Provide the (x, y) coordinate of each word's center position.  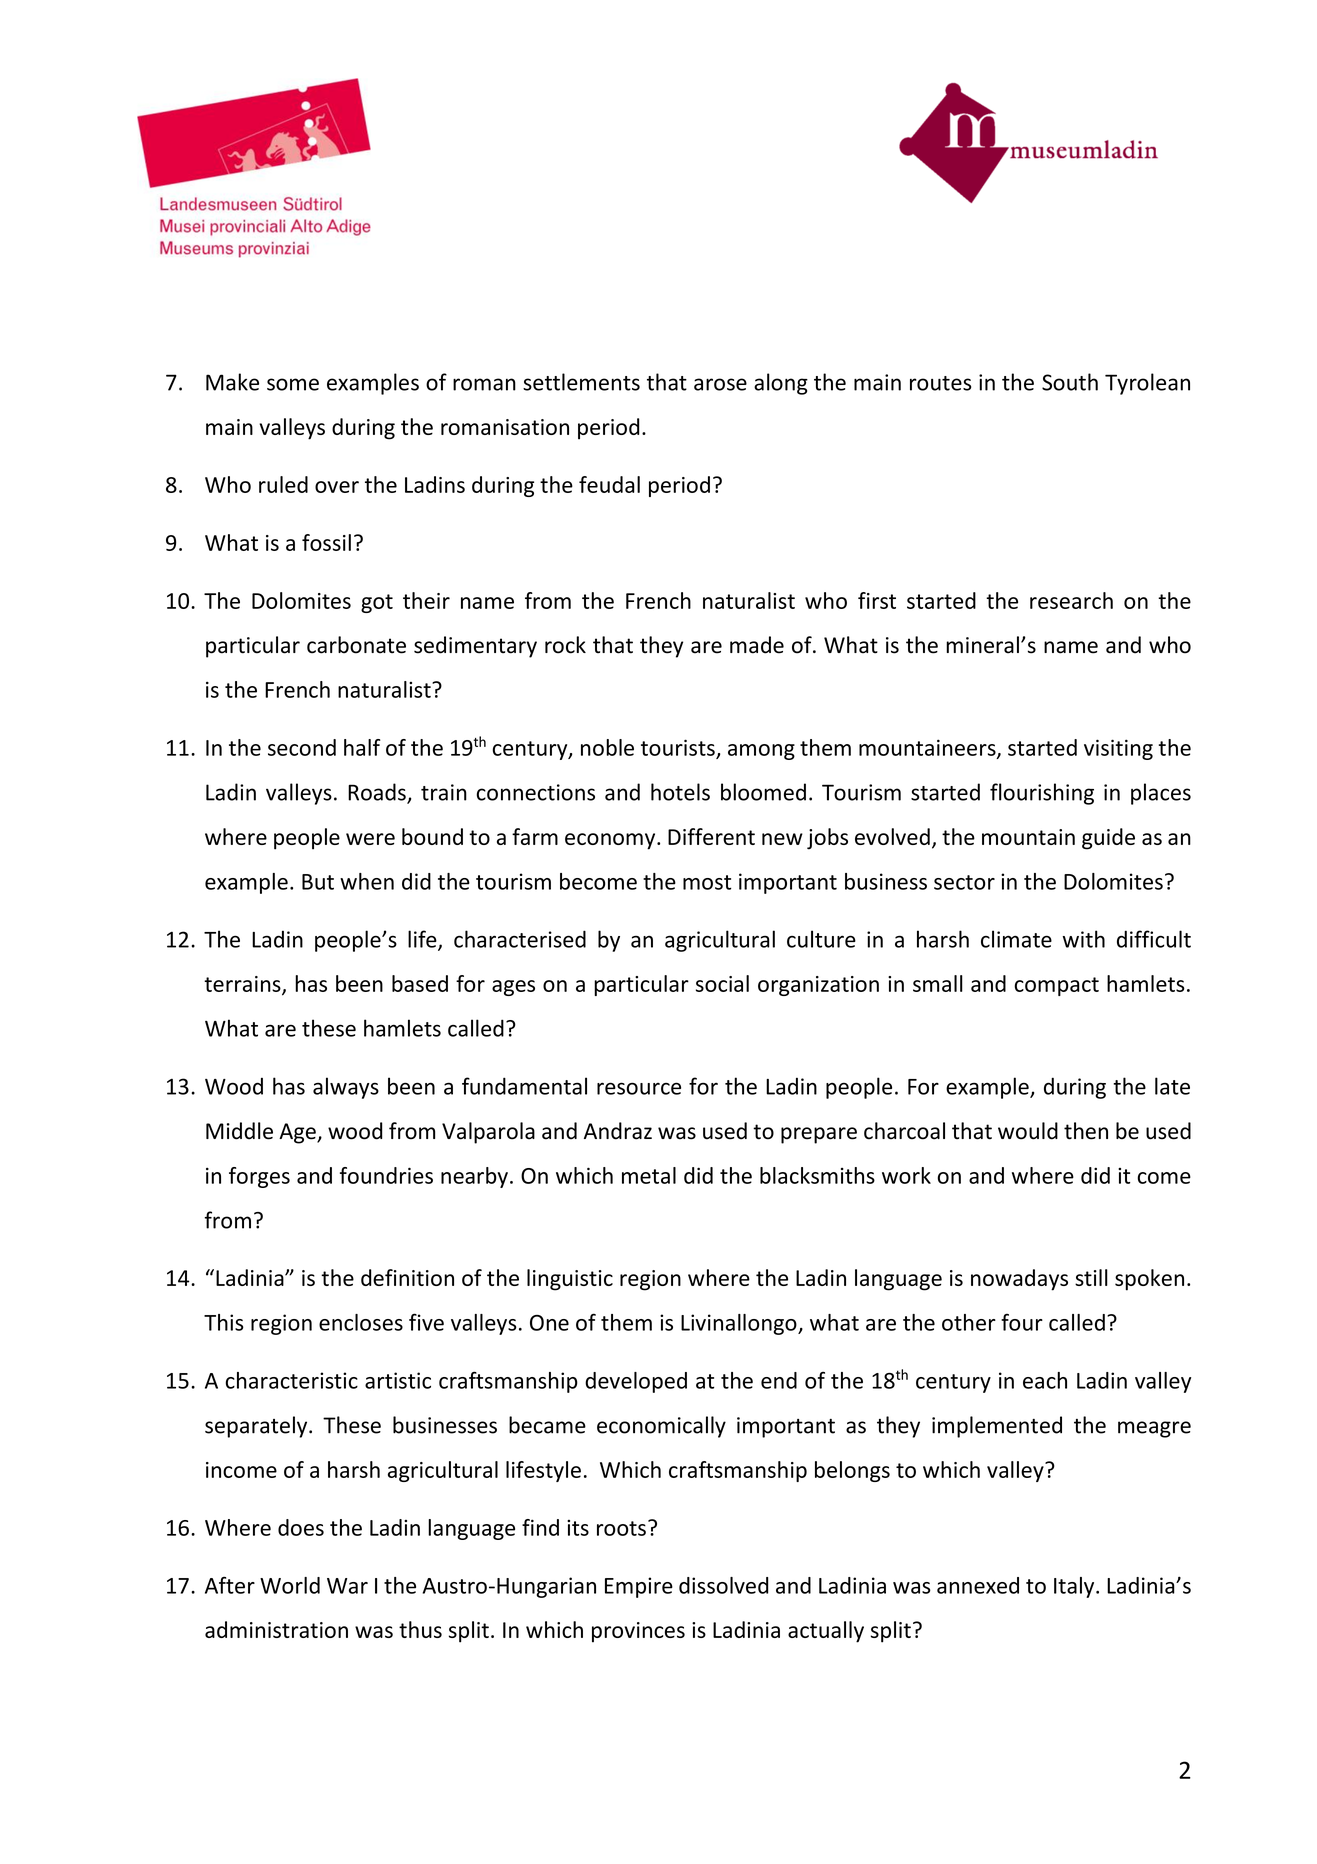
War (347, 1586)
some (293, 384)
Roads (378, 793)
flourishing (1042, 794)
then (1086, 1131)
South (1070, 382)
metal (649, 1175)
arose (720, 384)
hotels (680, 792)
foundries (386, 1175)
